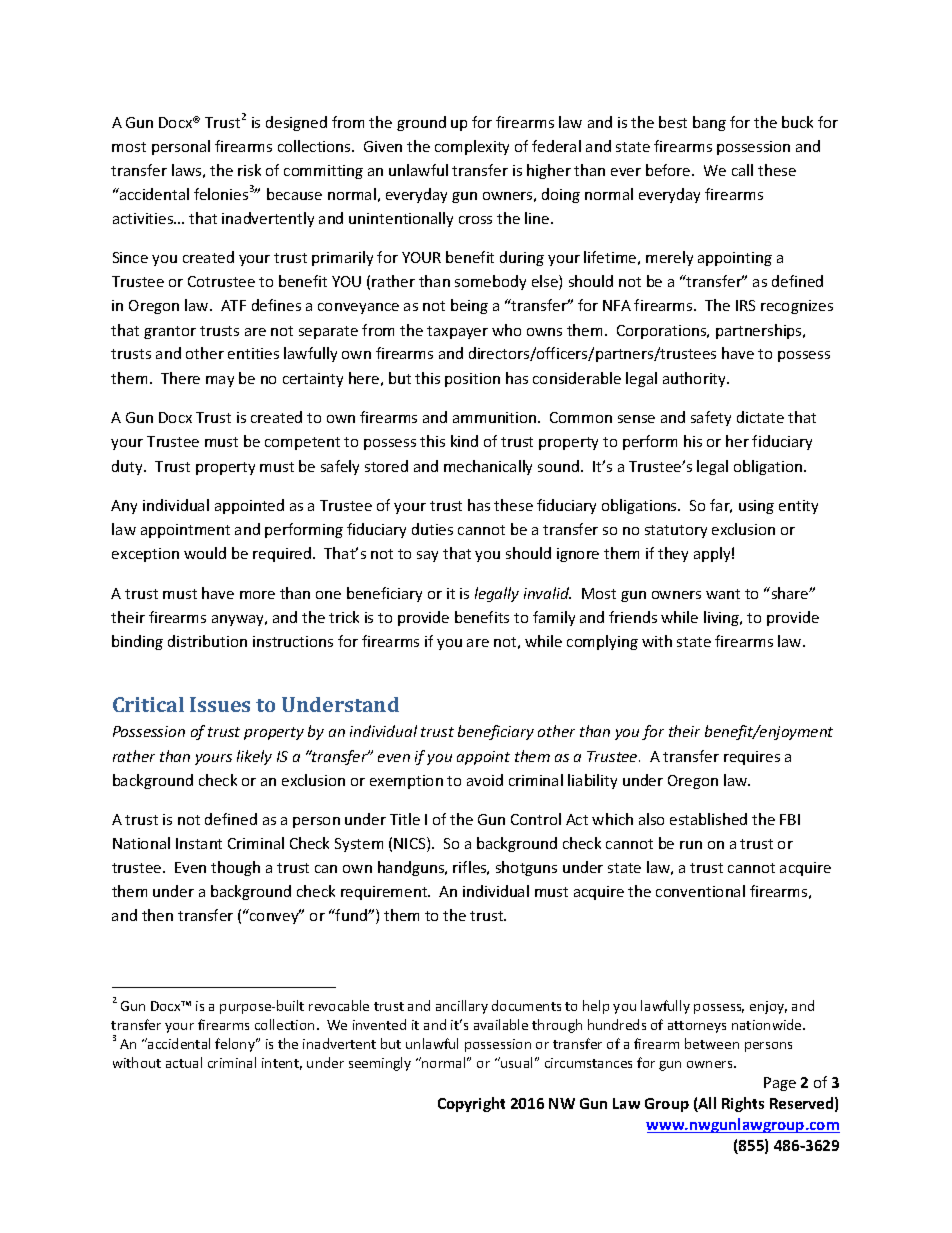 The image size is (952, 1233). What do you see at coordinates (184, 1062) in the page?
I see `actual` at bounding box center [184, 1062].
